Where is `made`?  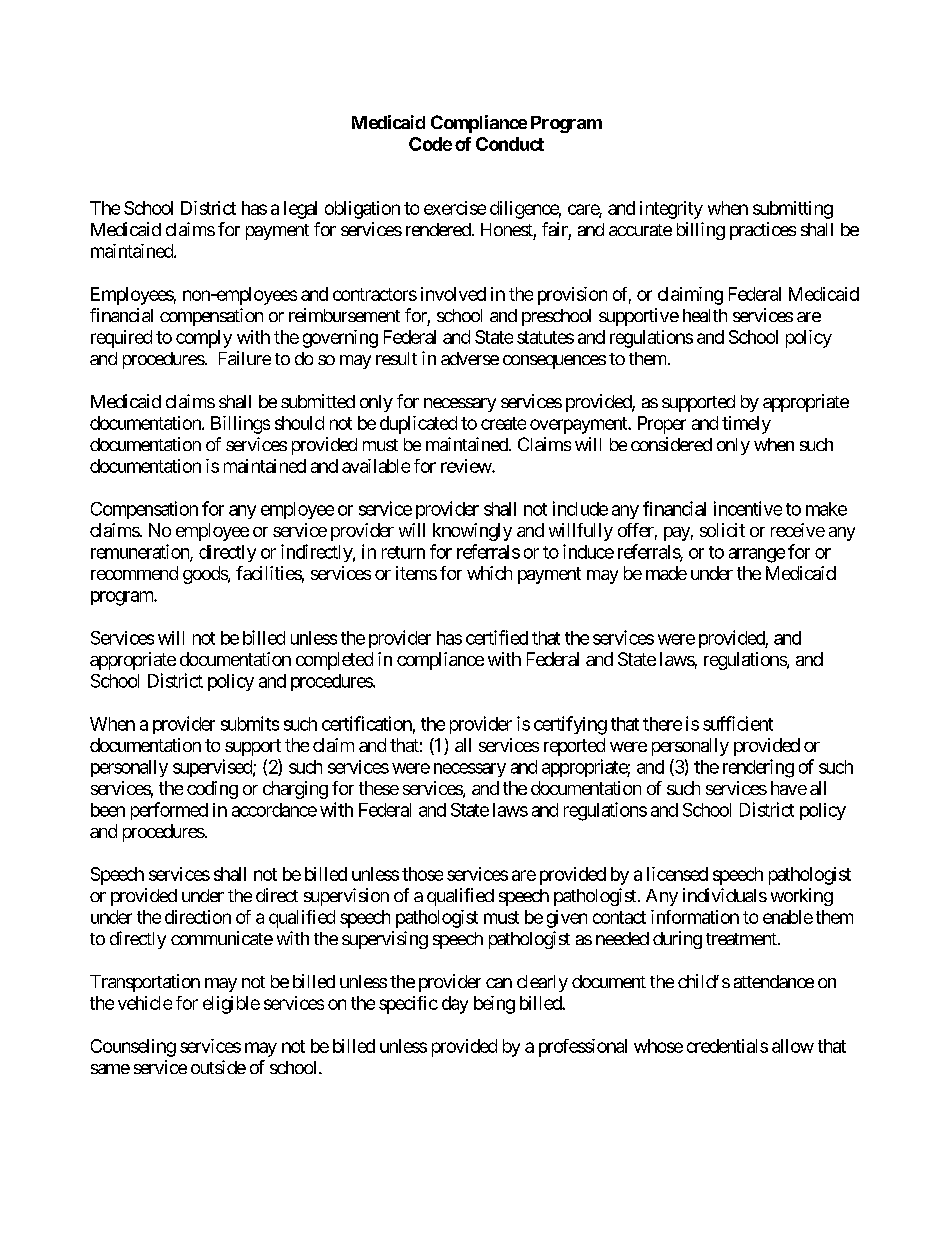
made is located at coordinates (666, 573).
